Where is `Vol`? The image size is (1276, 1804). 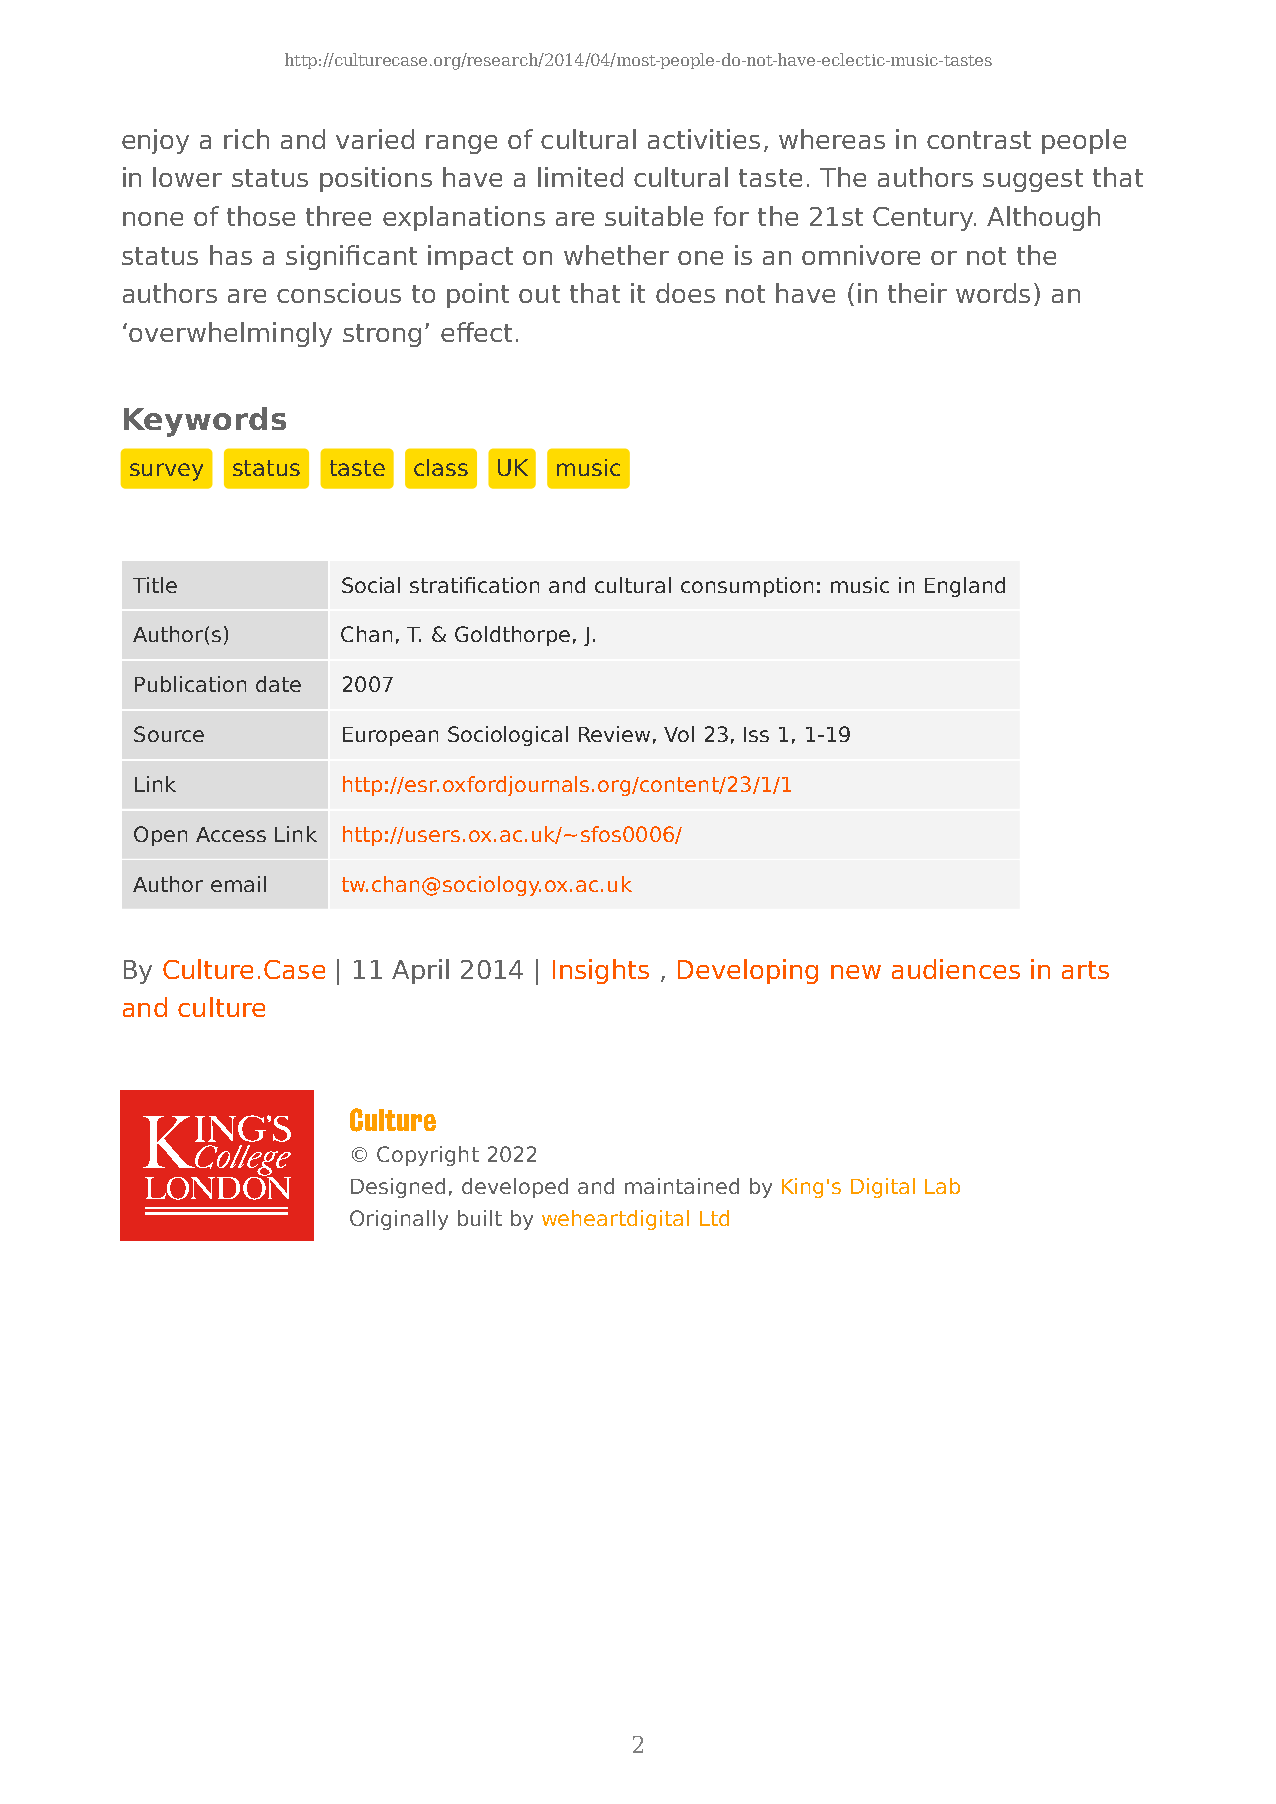
Vol is located at coordinates (679, 734).
